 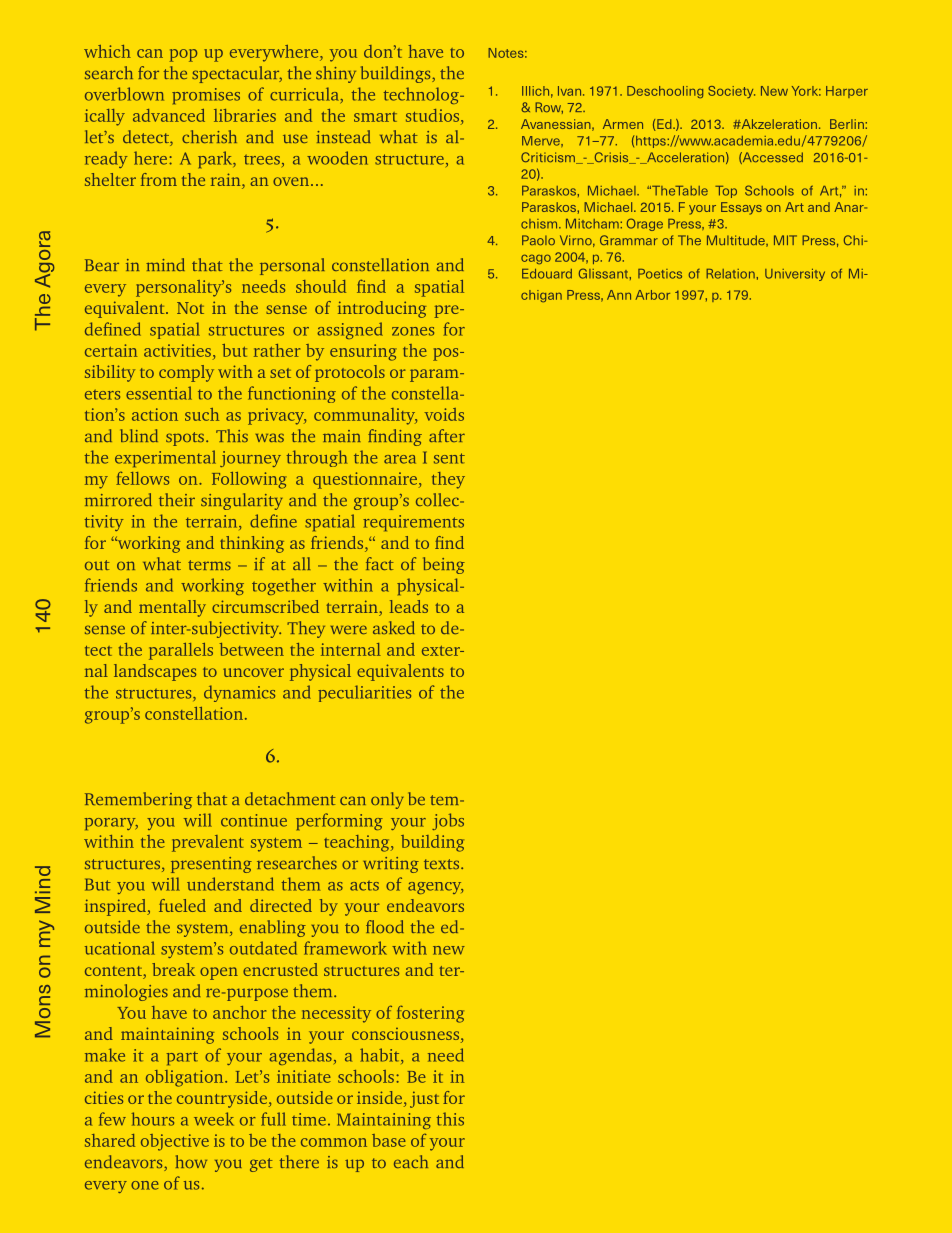 I want to click on studios, so click(x=434, y=115).
